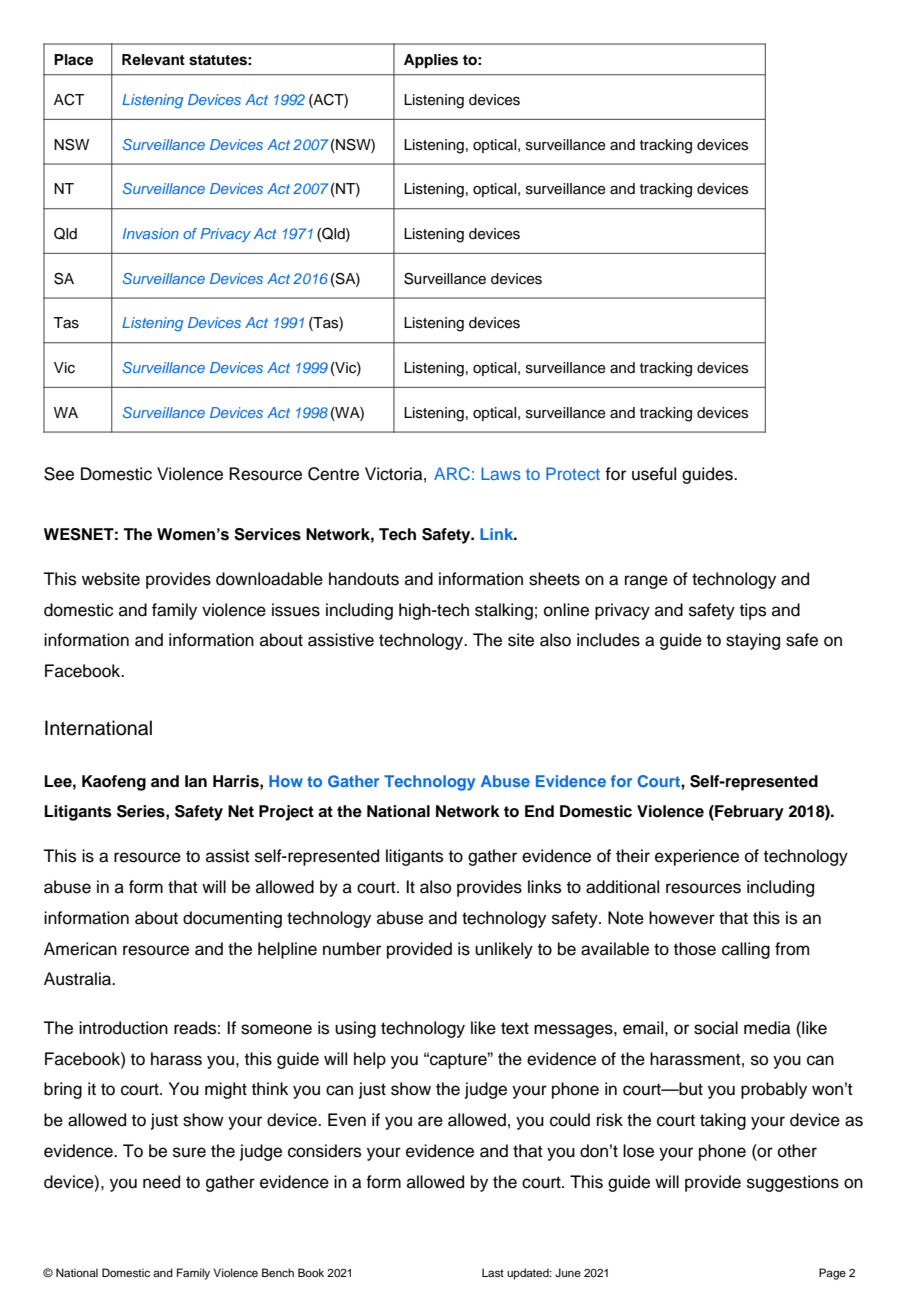 This screenshot has width=924, height=1308. What do you see at coordinates (80, 949) in the screenshot?
I see `American` at bounding box center [80, 949].
